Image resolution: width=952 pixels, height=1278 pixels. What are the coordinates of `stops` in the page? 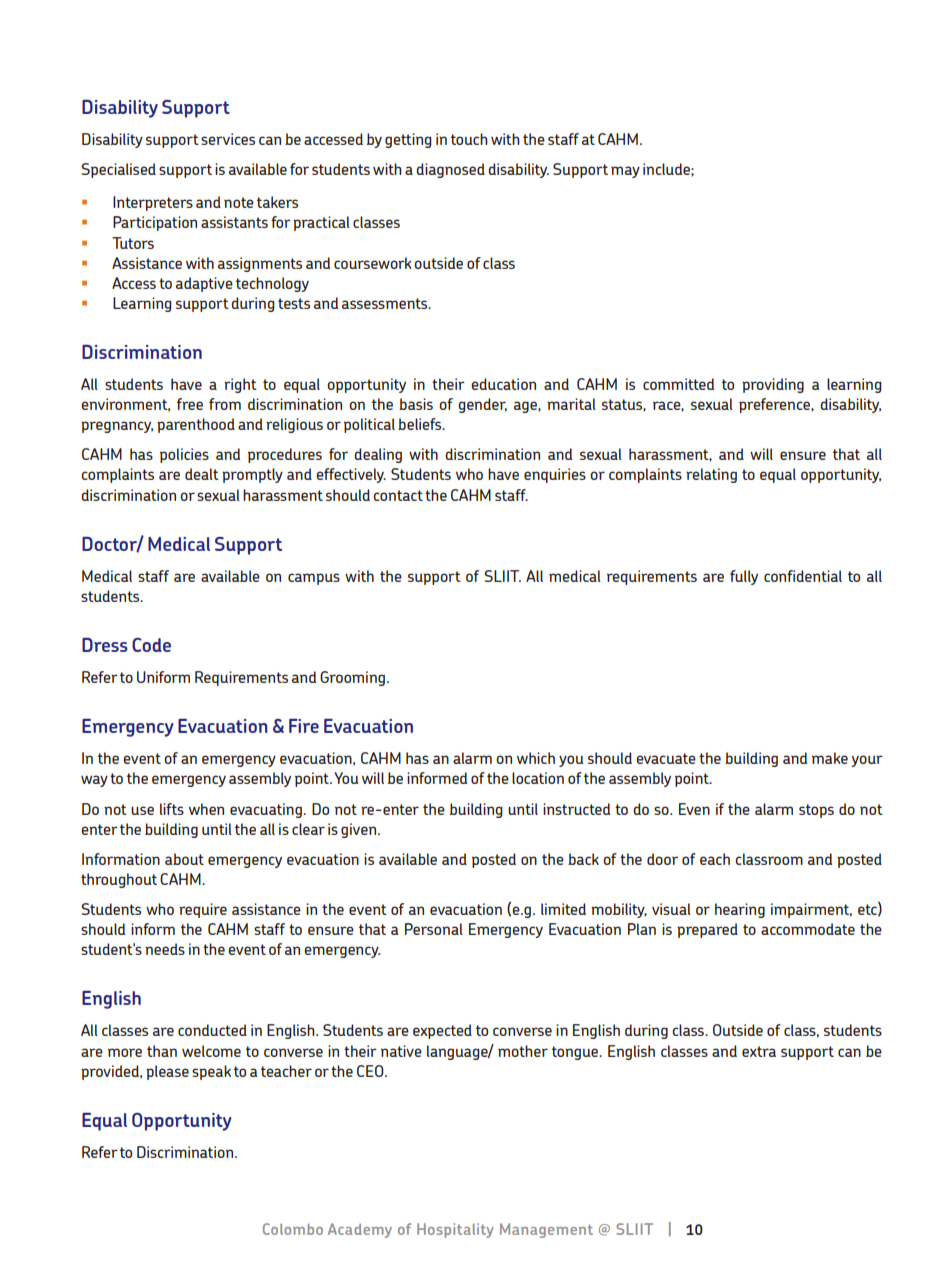 It's located at (816, 811).
